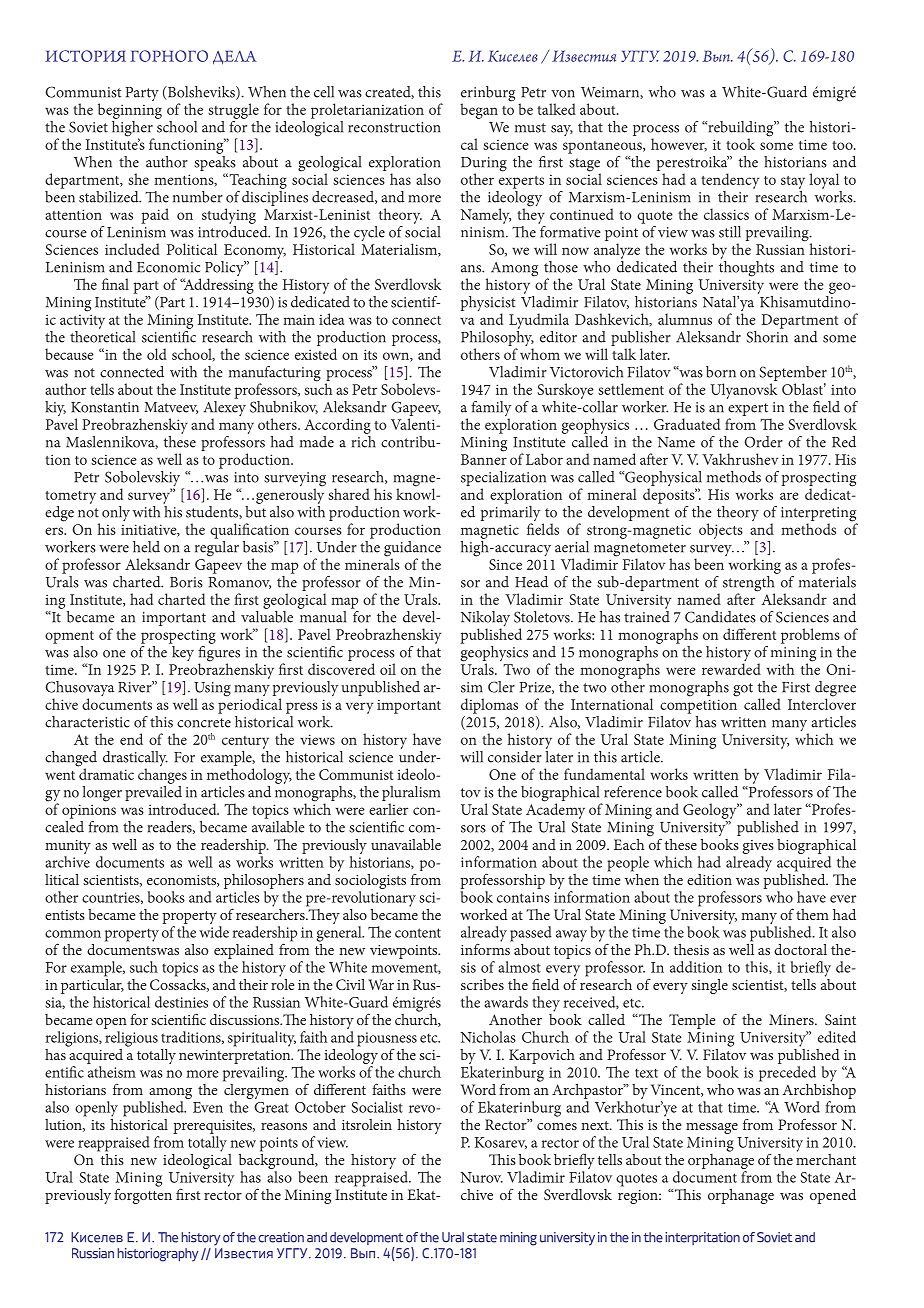  I want to click on beginning, so click(130, 111).
